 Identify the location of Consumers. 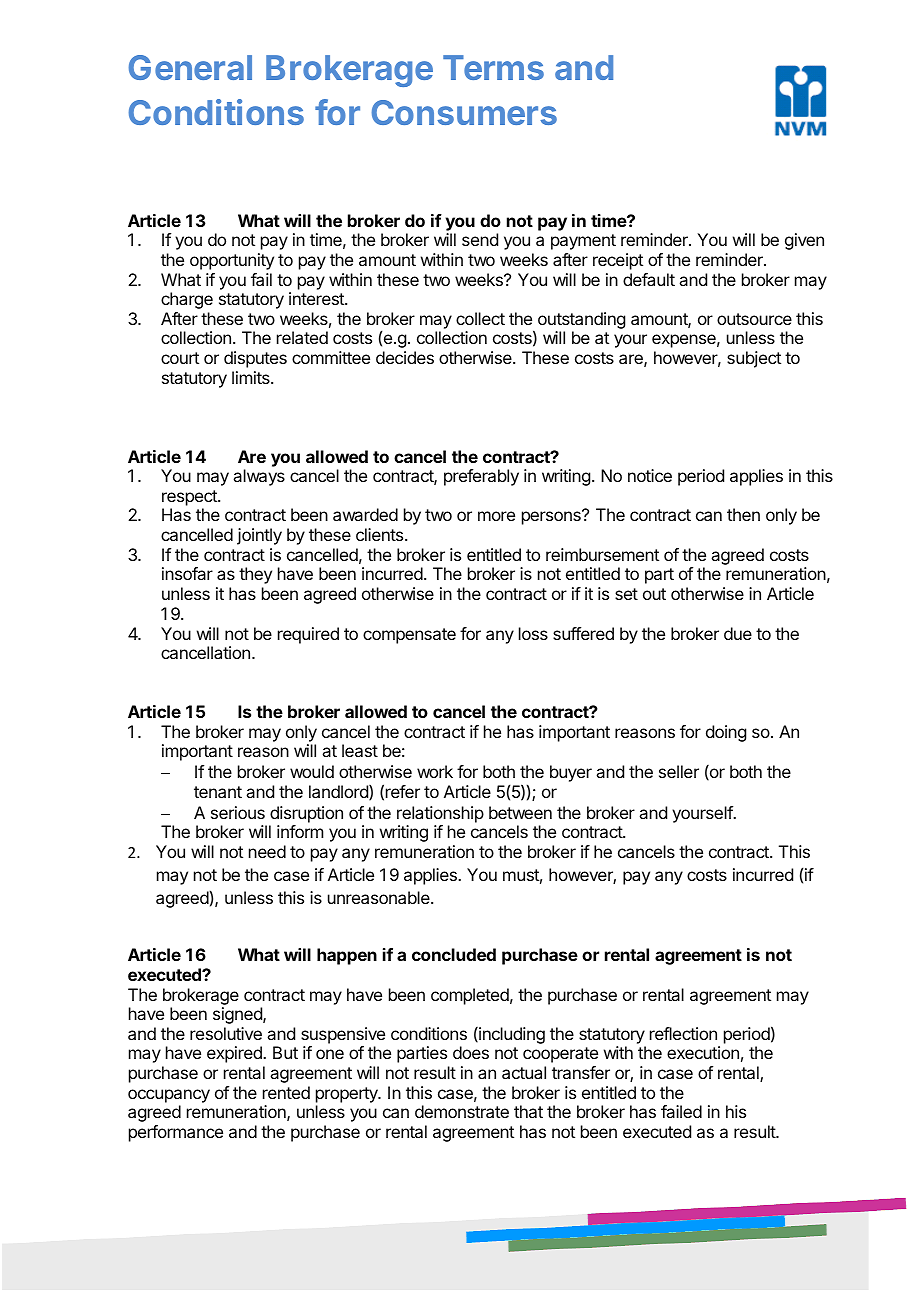
(464, 112).
